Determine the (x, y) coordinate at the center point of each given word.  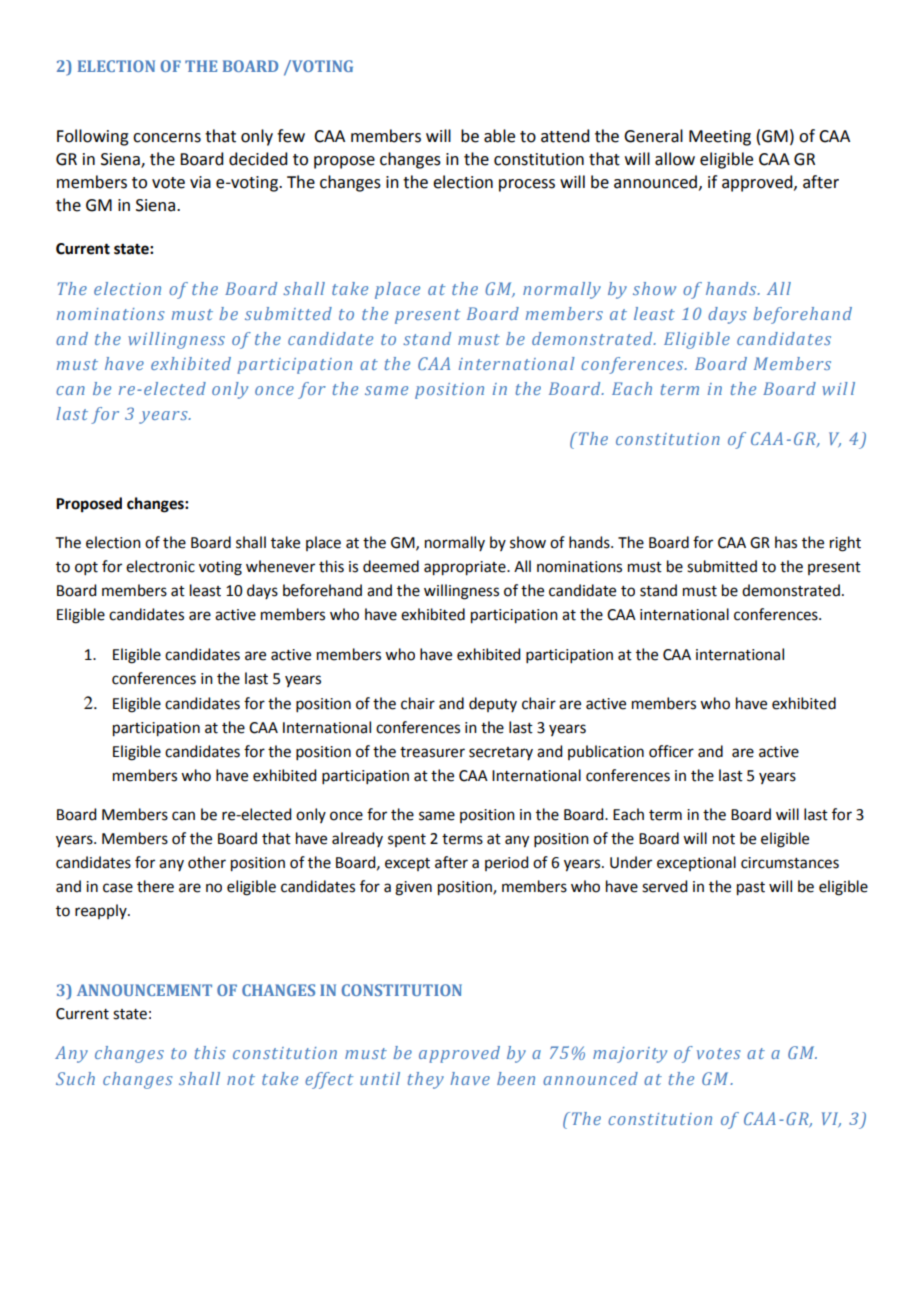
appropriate (466, 568)
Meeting (720, 138)
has (786, 542)
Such (75, 1078)
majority (630, 1055)
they (426, 1080)
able (499, 136)
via (200, 182)
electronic (160, 566)
